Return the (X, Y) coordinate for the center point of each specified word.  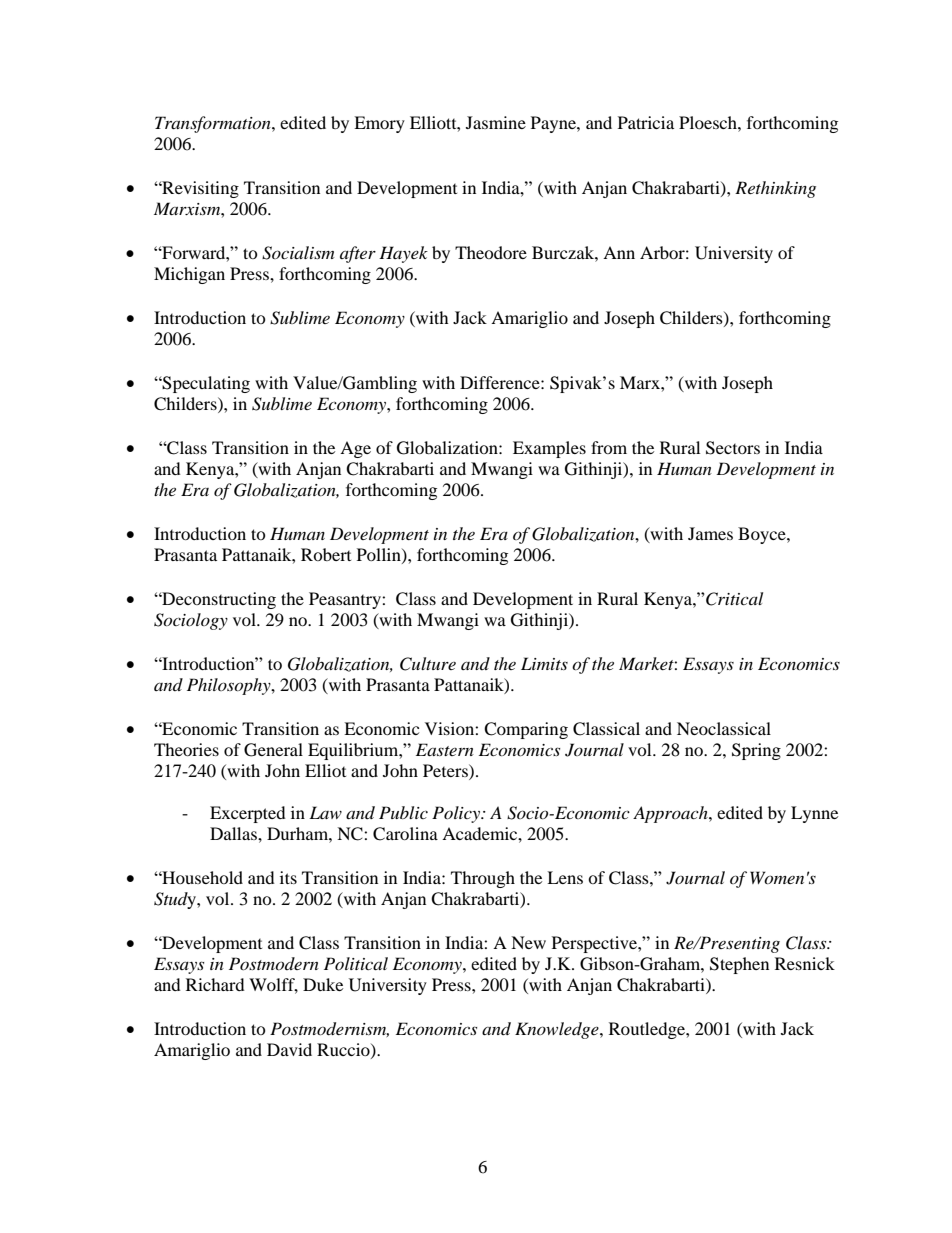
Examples (549, 449)
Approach (671, 814)
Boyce (763, 535)
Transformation (214, 124)
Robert (326, 554)
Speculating (205, 384)
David (289, 1049)
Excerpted (248, 814)
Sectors (733, 448)
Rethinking (775, 189)
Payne (554, 124)
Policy (457, 814)
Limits (544, 663)
